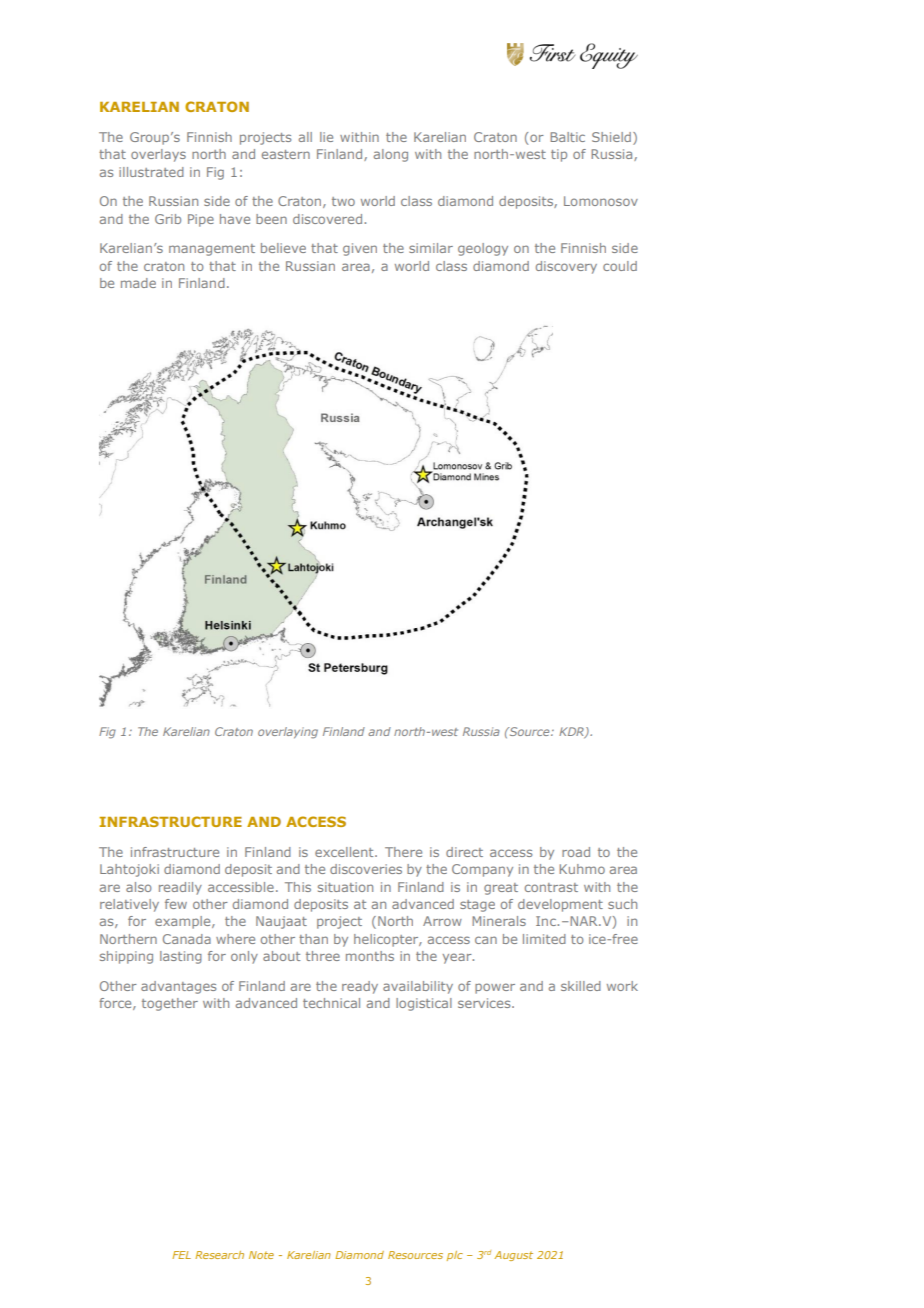 This image has height=1308, width=924. What do you see at coordinates (181, 1255) in the image?
I see `FEL` at bounding box center [181, 1255].
